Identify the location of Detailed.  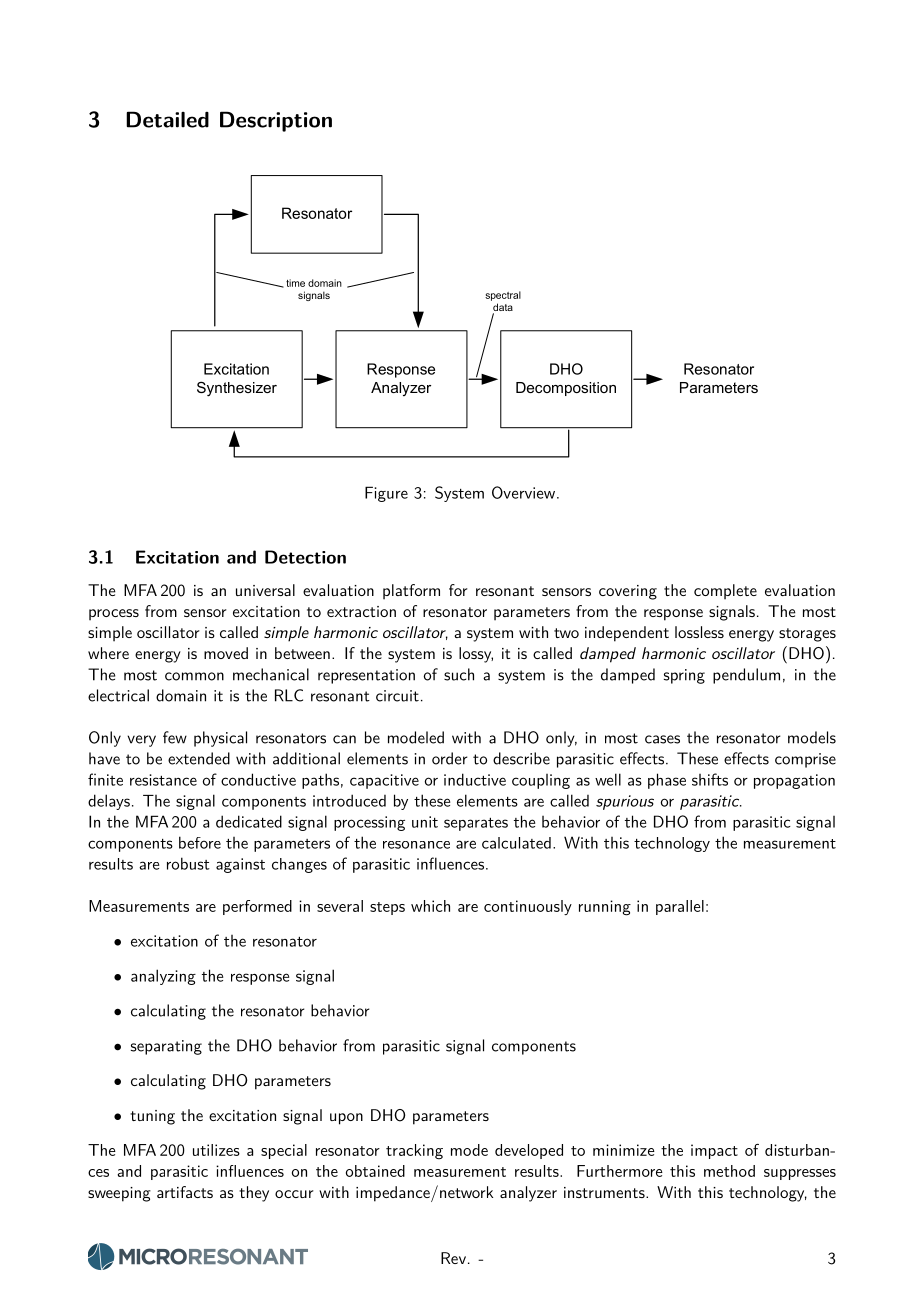
(167, 119).
